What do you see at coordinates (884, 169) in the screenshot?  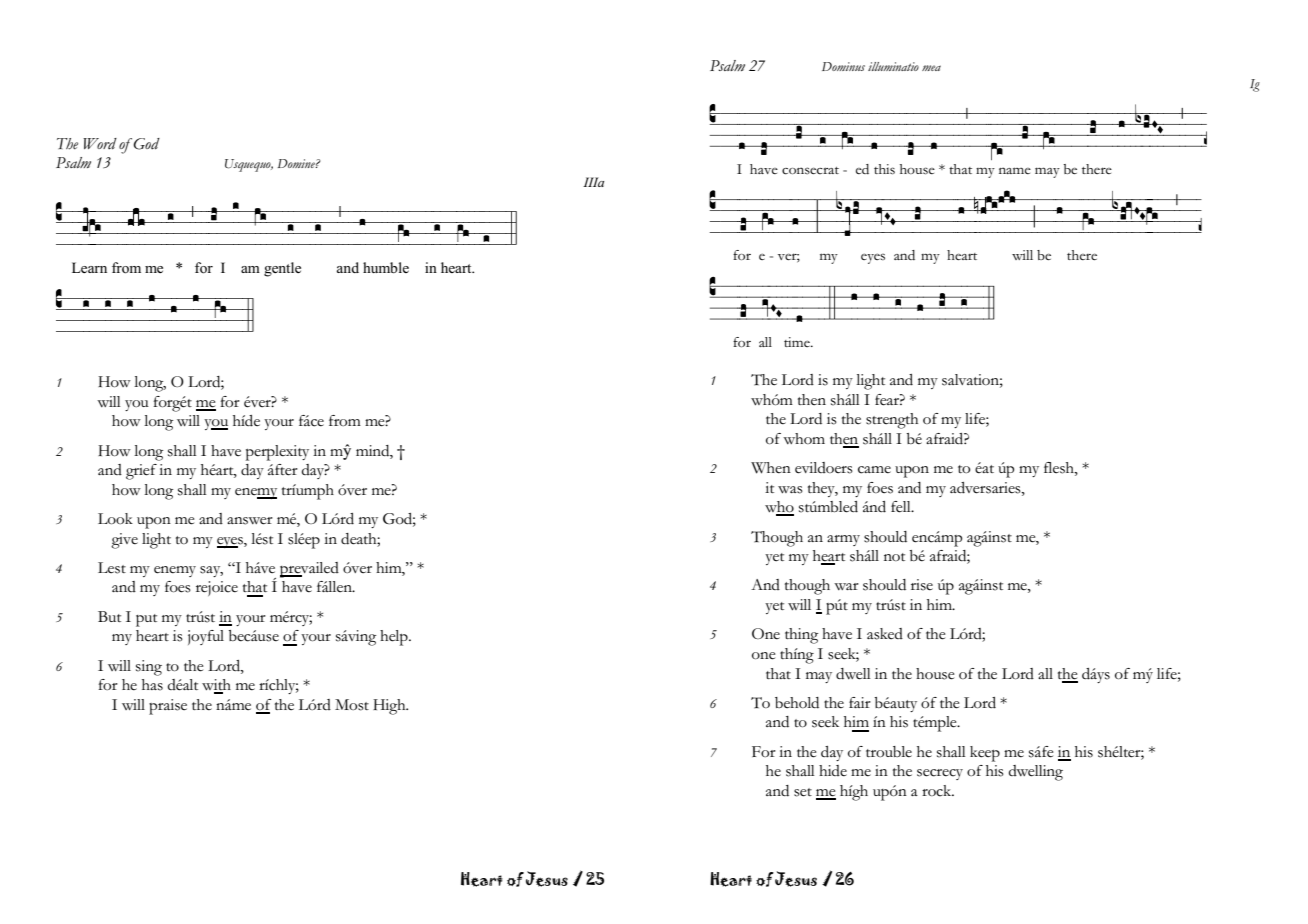 I see `this` at bounding box center [884, 169].
